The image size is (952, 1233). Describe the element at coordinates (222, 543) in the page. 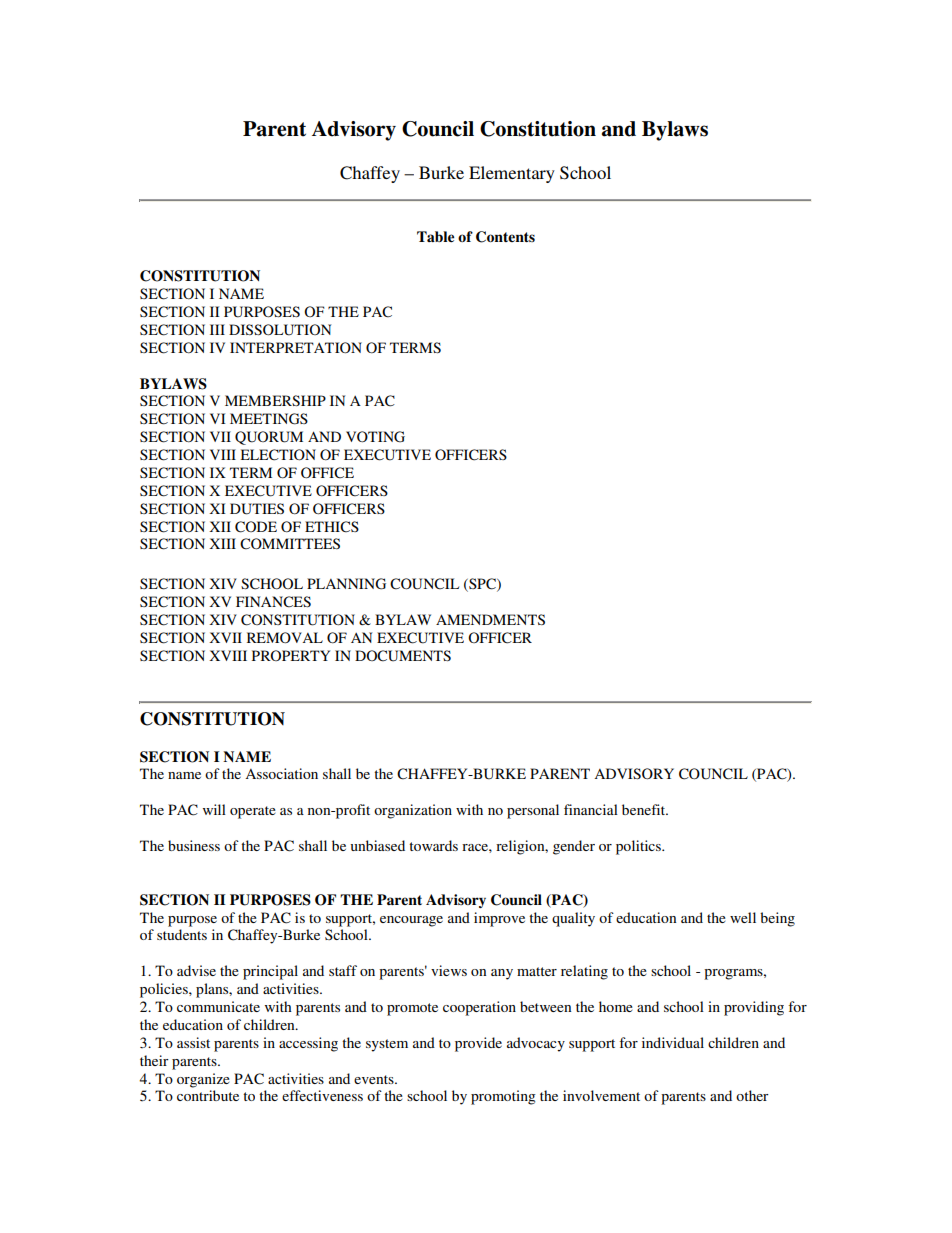

I see `XIII` at that location.
